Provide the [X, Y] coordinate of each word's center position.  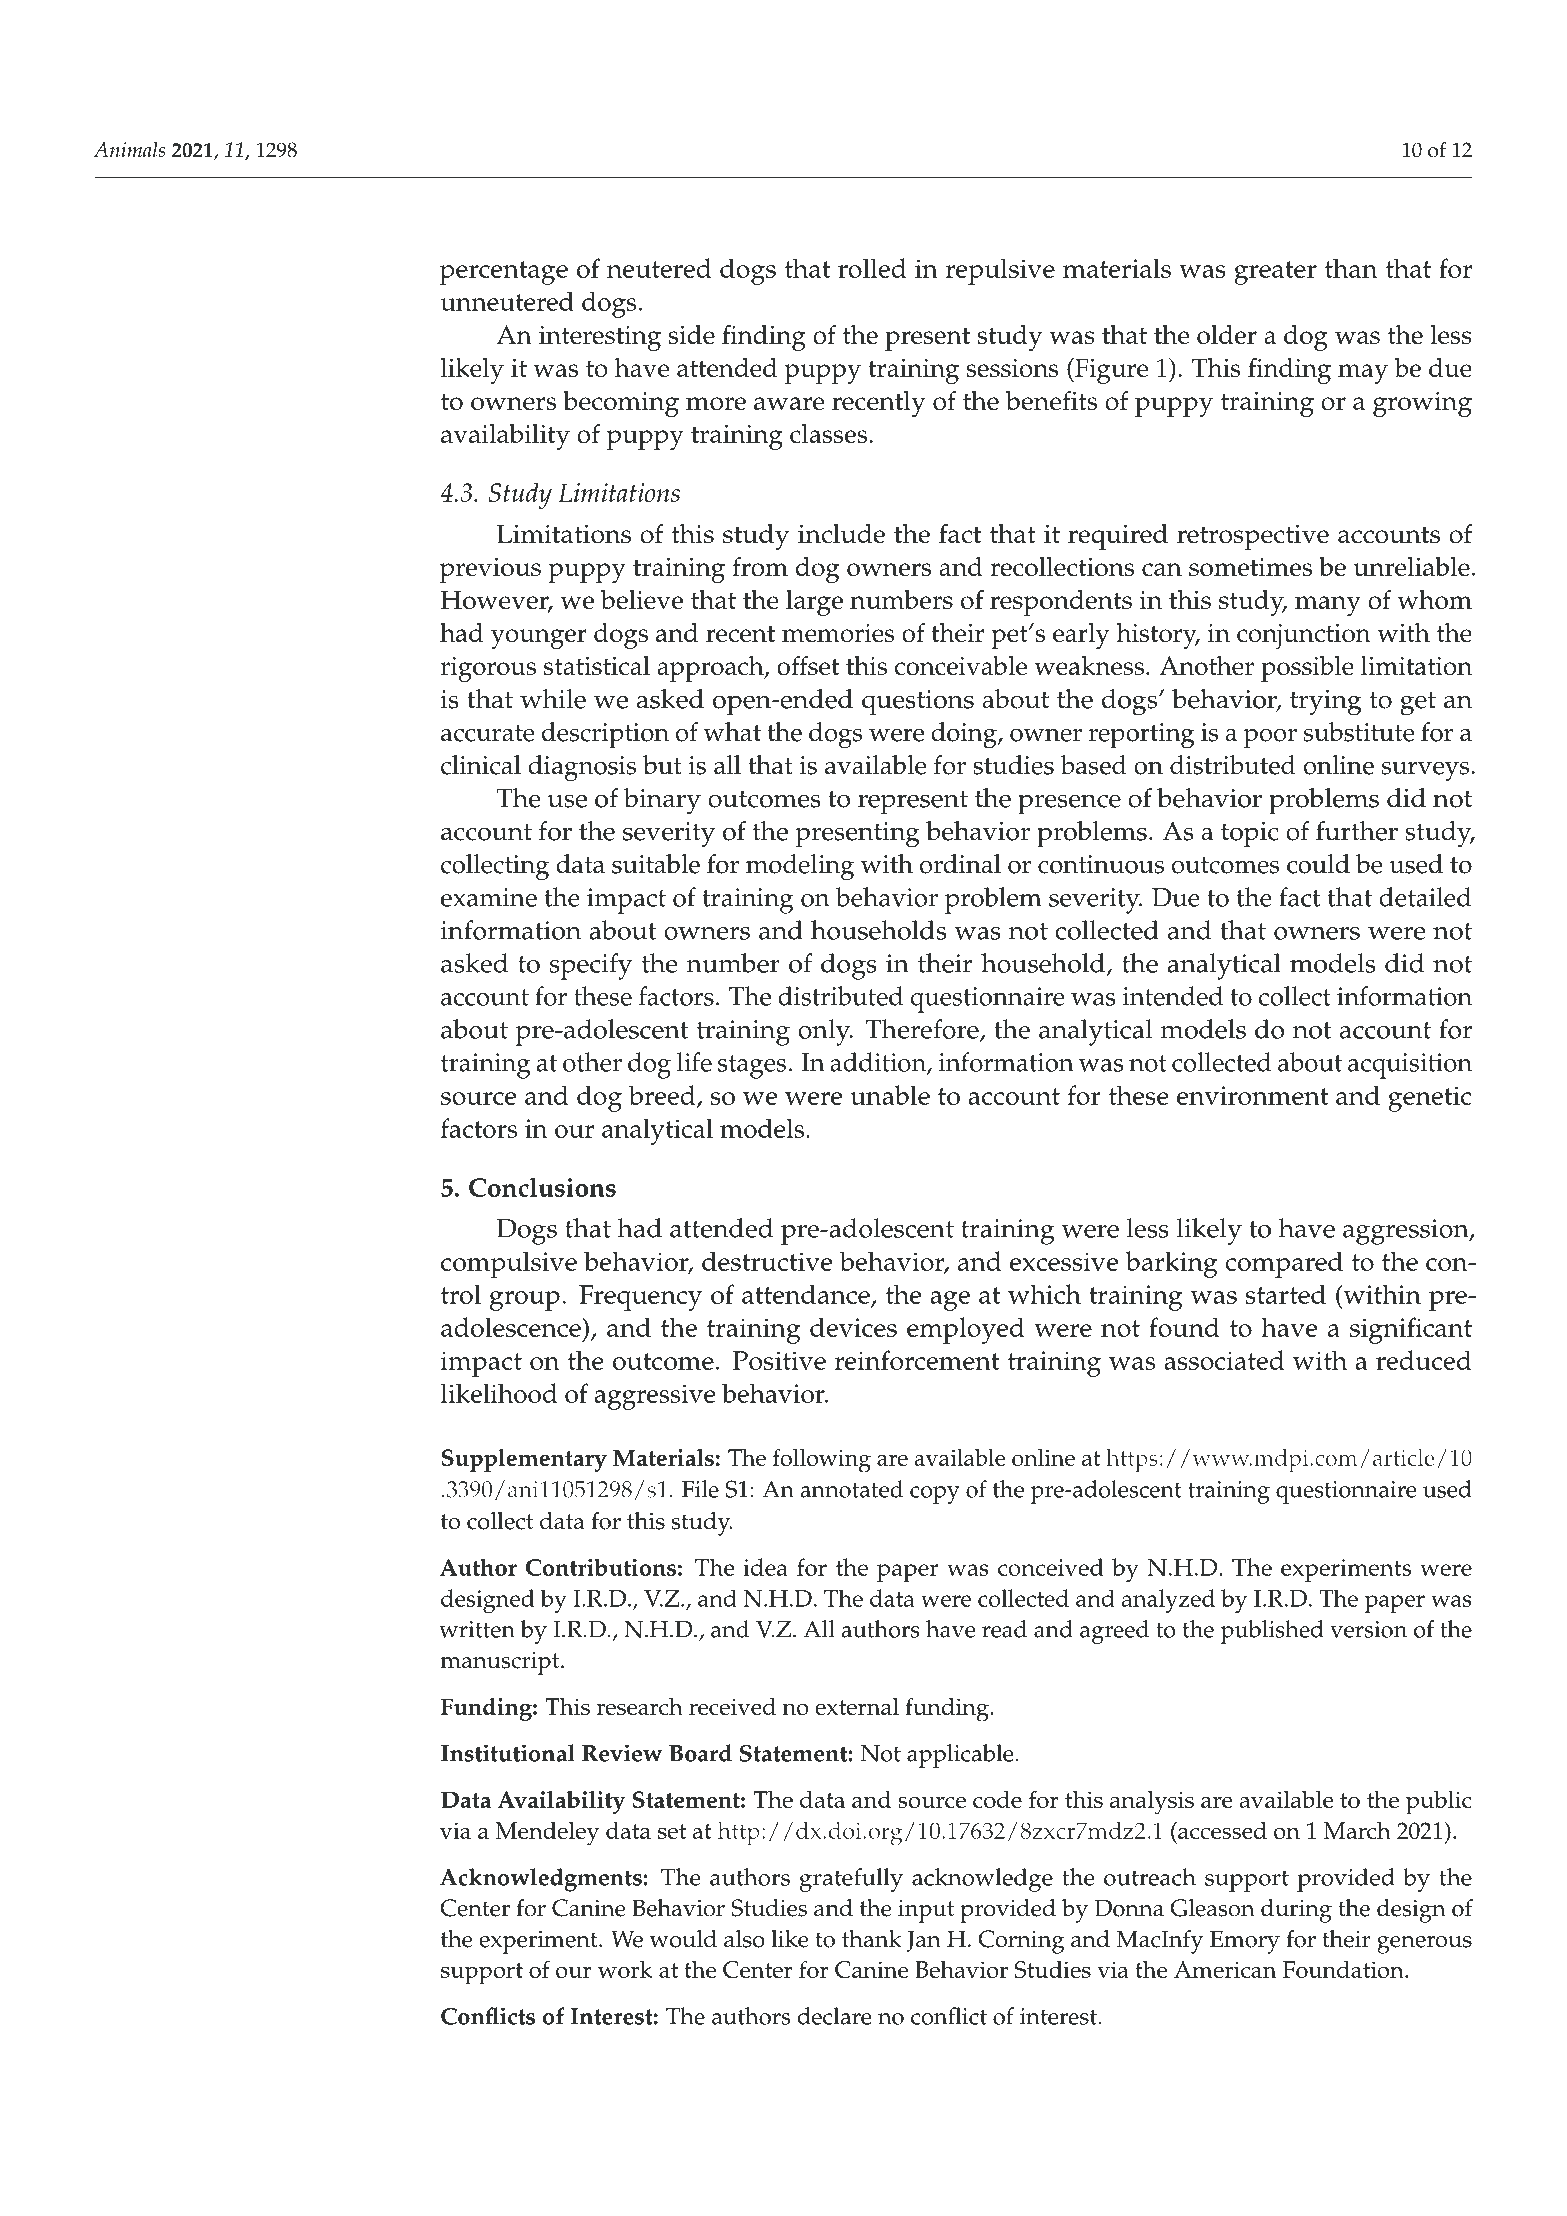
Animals [129, 150]
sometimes [1250, 567]
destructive [767, 1261]
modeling [800, 867]
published [1272, 1632]
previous [490, 570]
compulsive [509, 1264]
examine [489, 897]
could [1318, 864]
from [760, 566]
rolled [872, 268]
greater [1275, 273]
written [477, 1629]
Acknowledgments [542, 1880]
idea [765, 1567]
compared [1284, 1264]
